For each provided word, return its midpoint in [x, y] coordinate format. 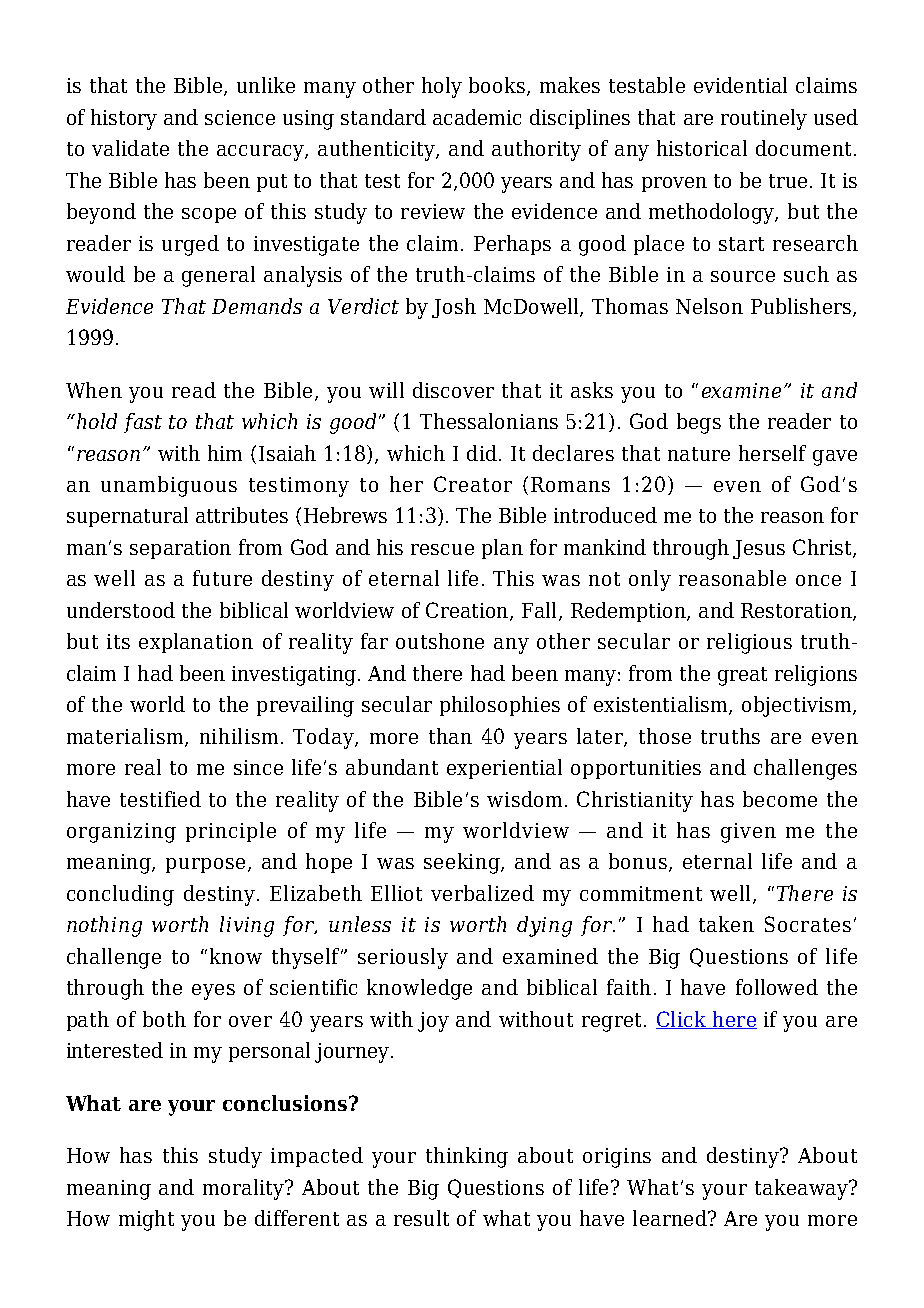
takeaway [802, 1189]
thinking [467, 1157]
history [124, 119]
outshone [440, 641]
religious [749, 643]
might [146, 1220]
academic [477, 117]
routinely [764, 119]
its [118, 641]
